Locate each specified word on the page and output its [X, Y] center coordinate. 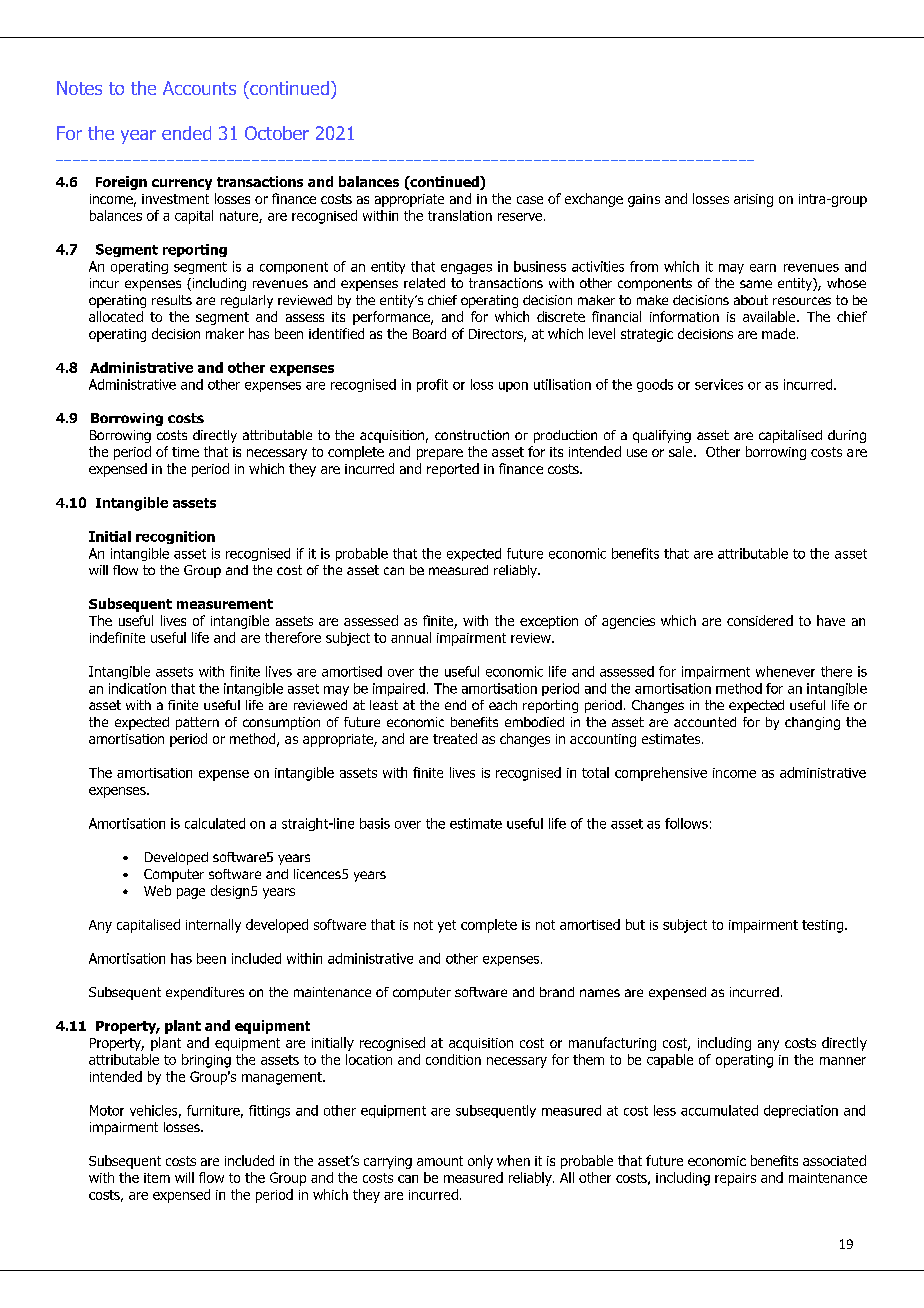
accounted [705, 722]
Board [429, 333]
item [157, 1178]
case [530, 200]
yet [447, 926]
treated [455, 738]
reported [453, 470]
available [770, 316]
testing [822, 926]
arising [753, 200]
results [172, 300]
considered [760, 620]
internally [213, 926]
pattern [197, 723]
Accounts [199, 88]
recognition [175, 537]
